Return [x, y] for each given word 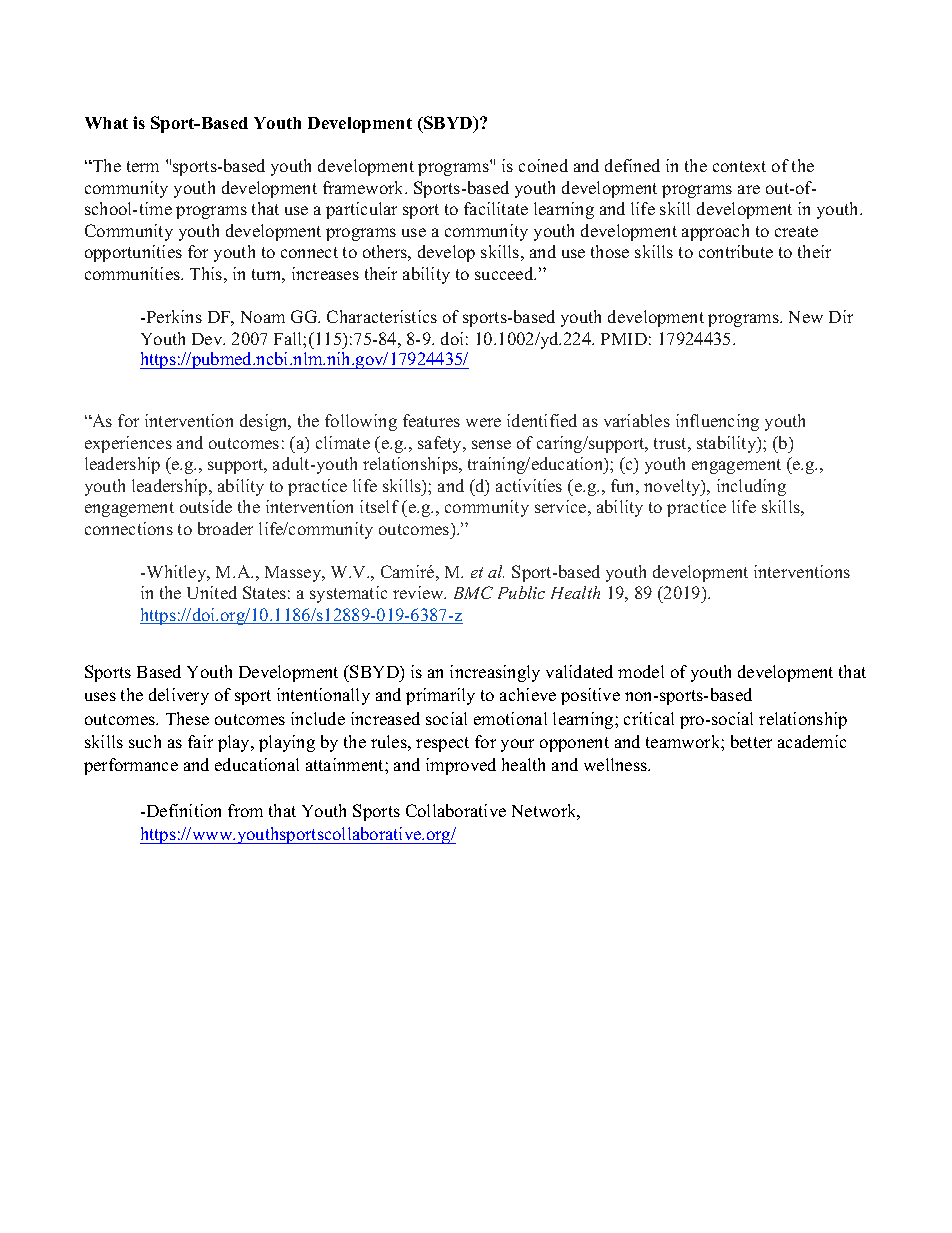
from [245, 810]
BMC [473, 592]
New [806, 317]
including [751, 487]
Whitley [176, 573]
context [739, 166]
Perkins [173, 316]
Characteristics [382, 316]
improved [461, 766]
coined [543, 165]
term [143, 166]
